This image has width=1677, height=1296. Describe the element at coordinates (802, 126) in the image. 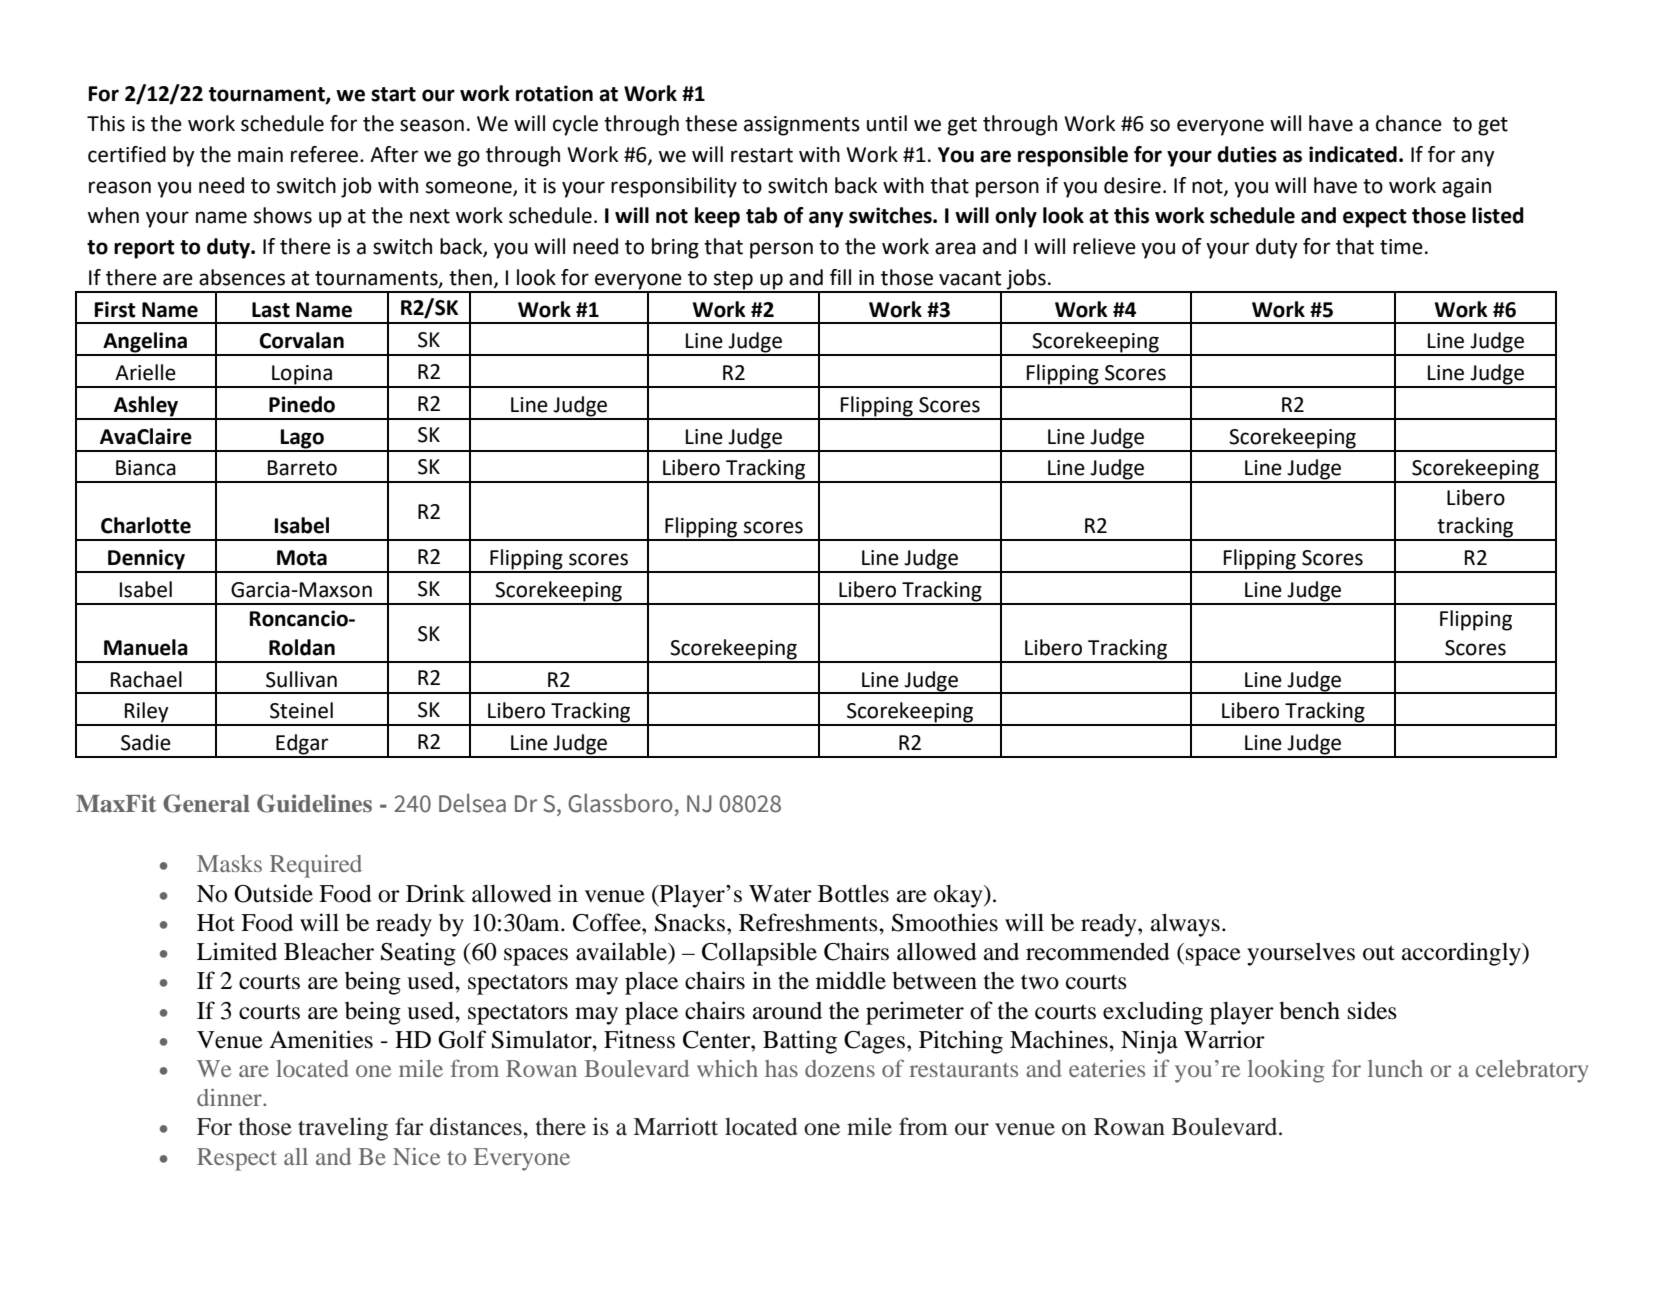

I see `assignments` at that location.
